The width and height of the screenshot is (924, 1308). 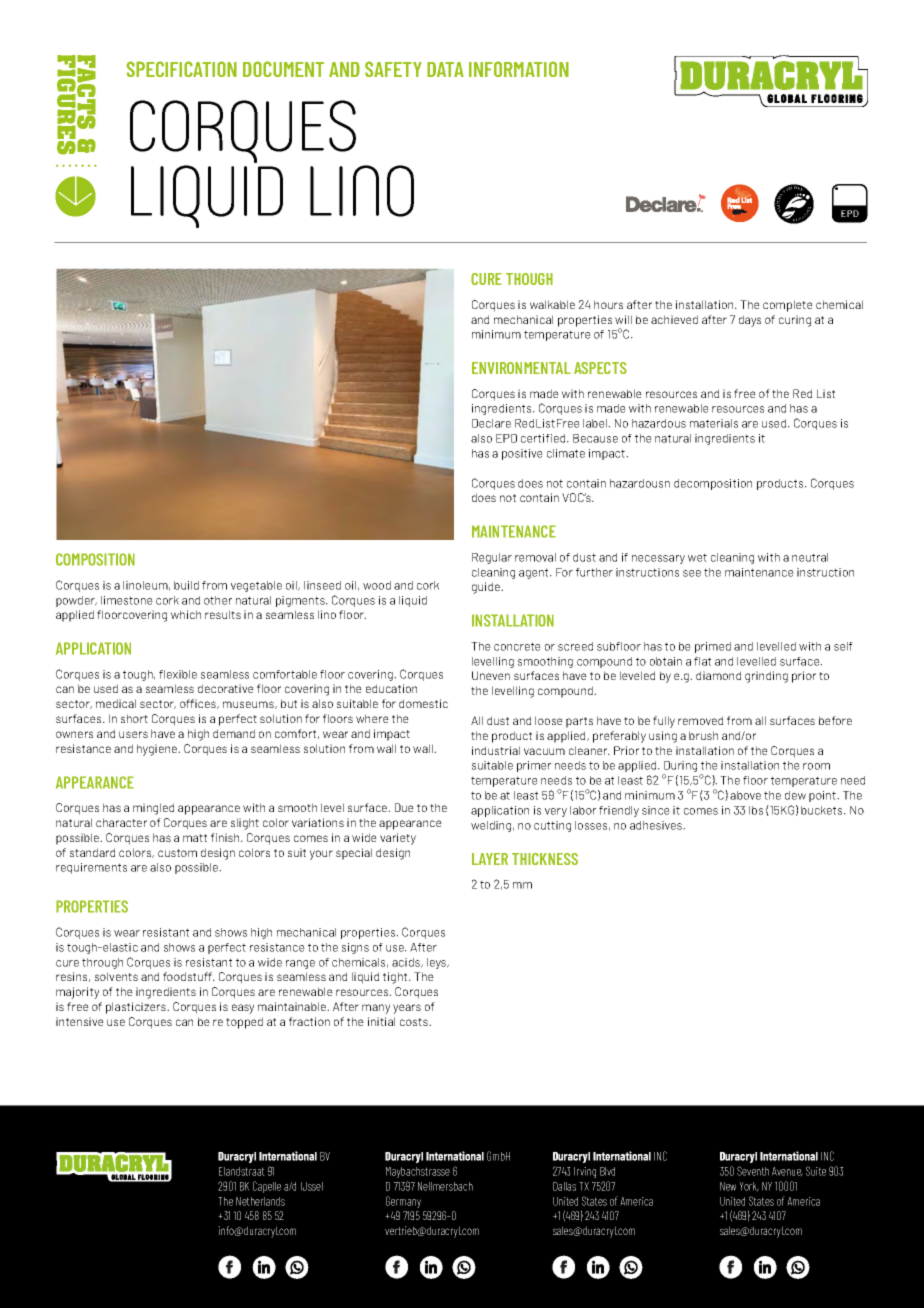 I want to click on hygiene, so click(x=158, y=750).
